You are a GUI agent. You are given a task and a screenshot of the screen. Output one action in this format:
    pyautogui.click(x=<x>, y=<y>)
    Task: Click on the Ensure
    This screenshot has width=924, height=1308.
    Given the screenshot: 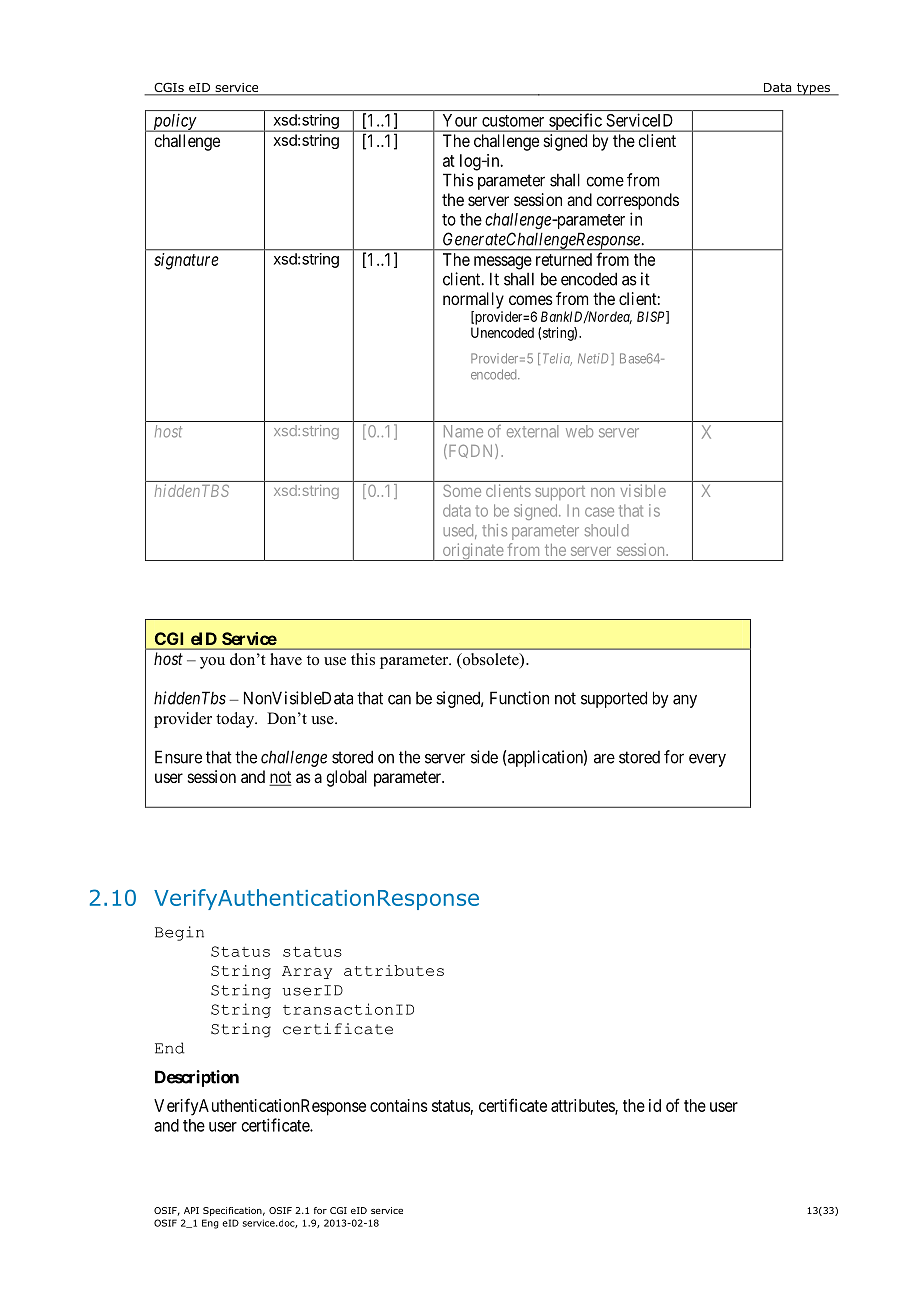 What is the action you would take?
    pyautogui.click(x=178, y=757)
